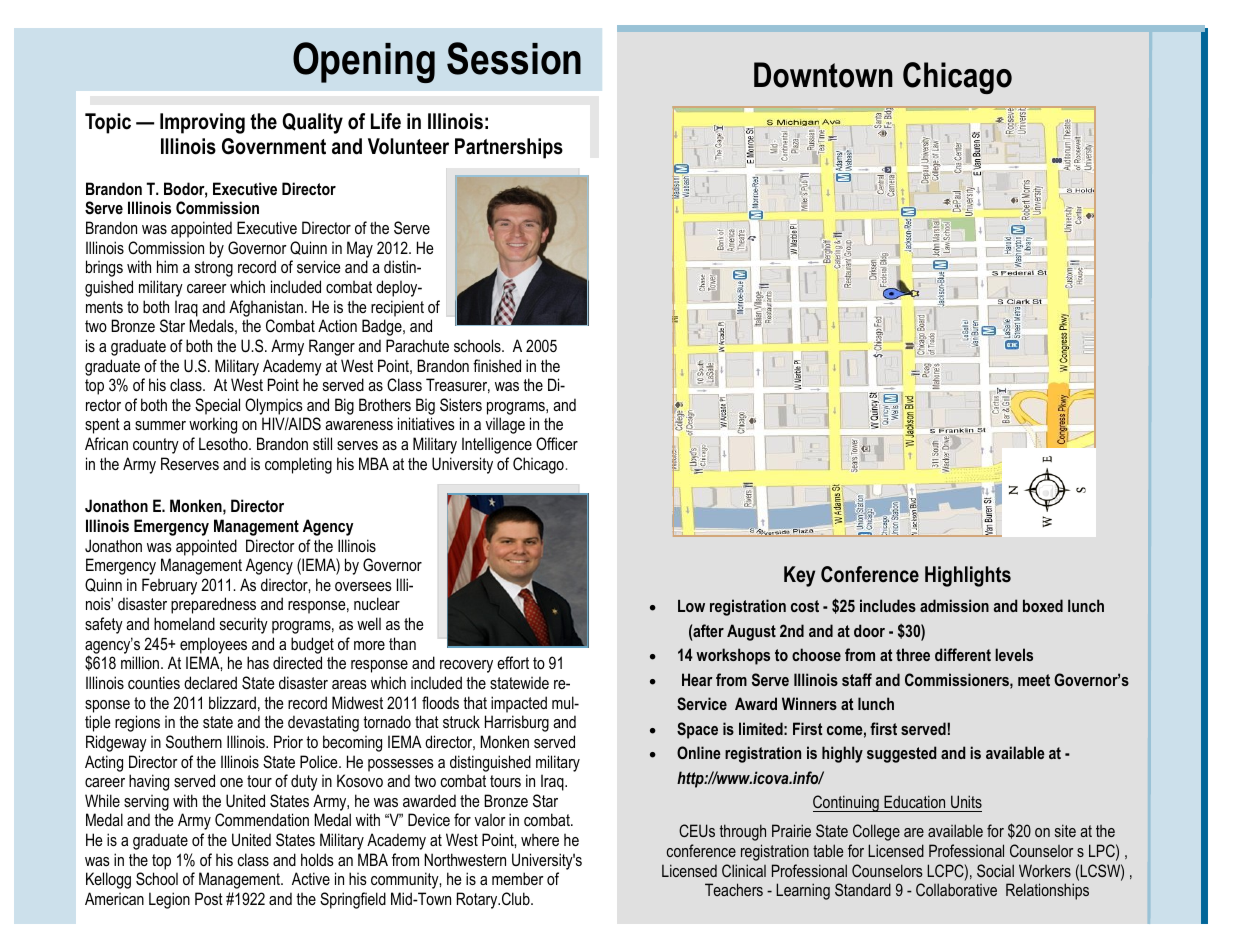  I want to click on member, so click(518, 878).
